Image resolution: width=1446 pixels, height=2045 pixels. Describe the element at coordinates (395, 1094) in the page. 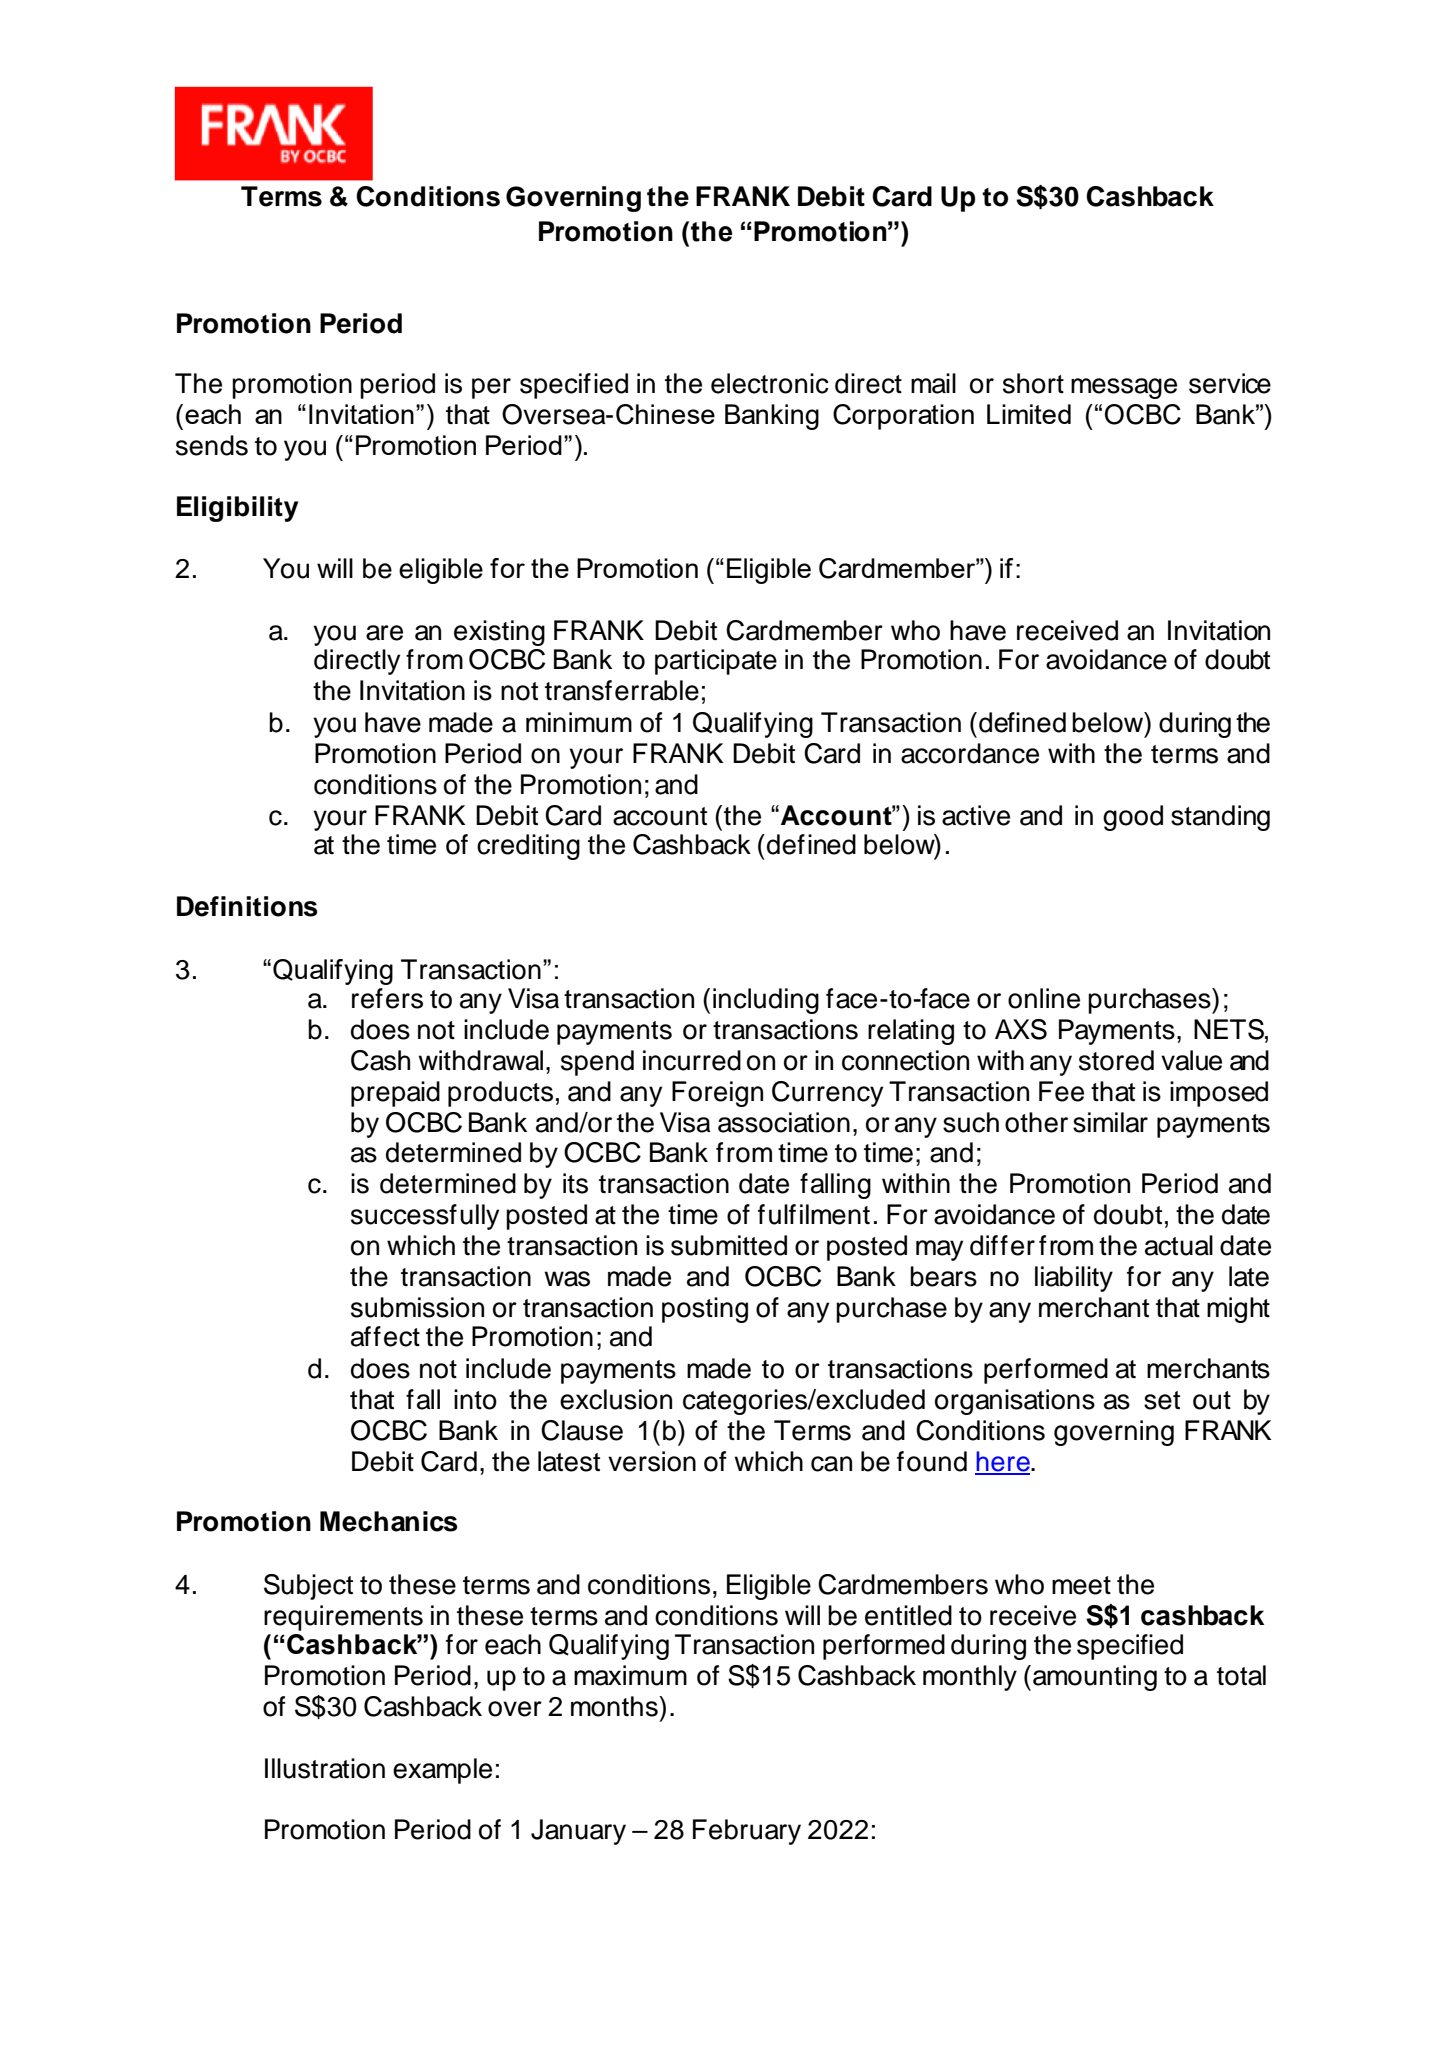

I see `prepaid` at that location.
